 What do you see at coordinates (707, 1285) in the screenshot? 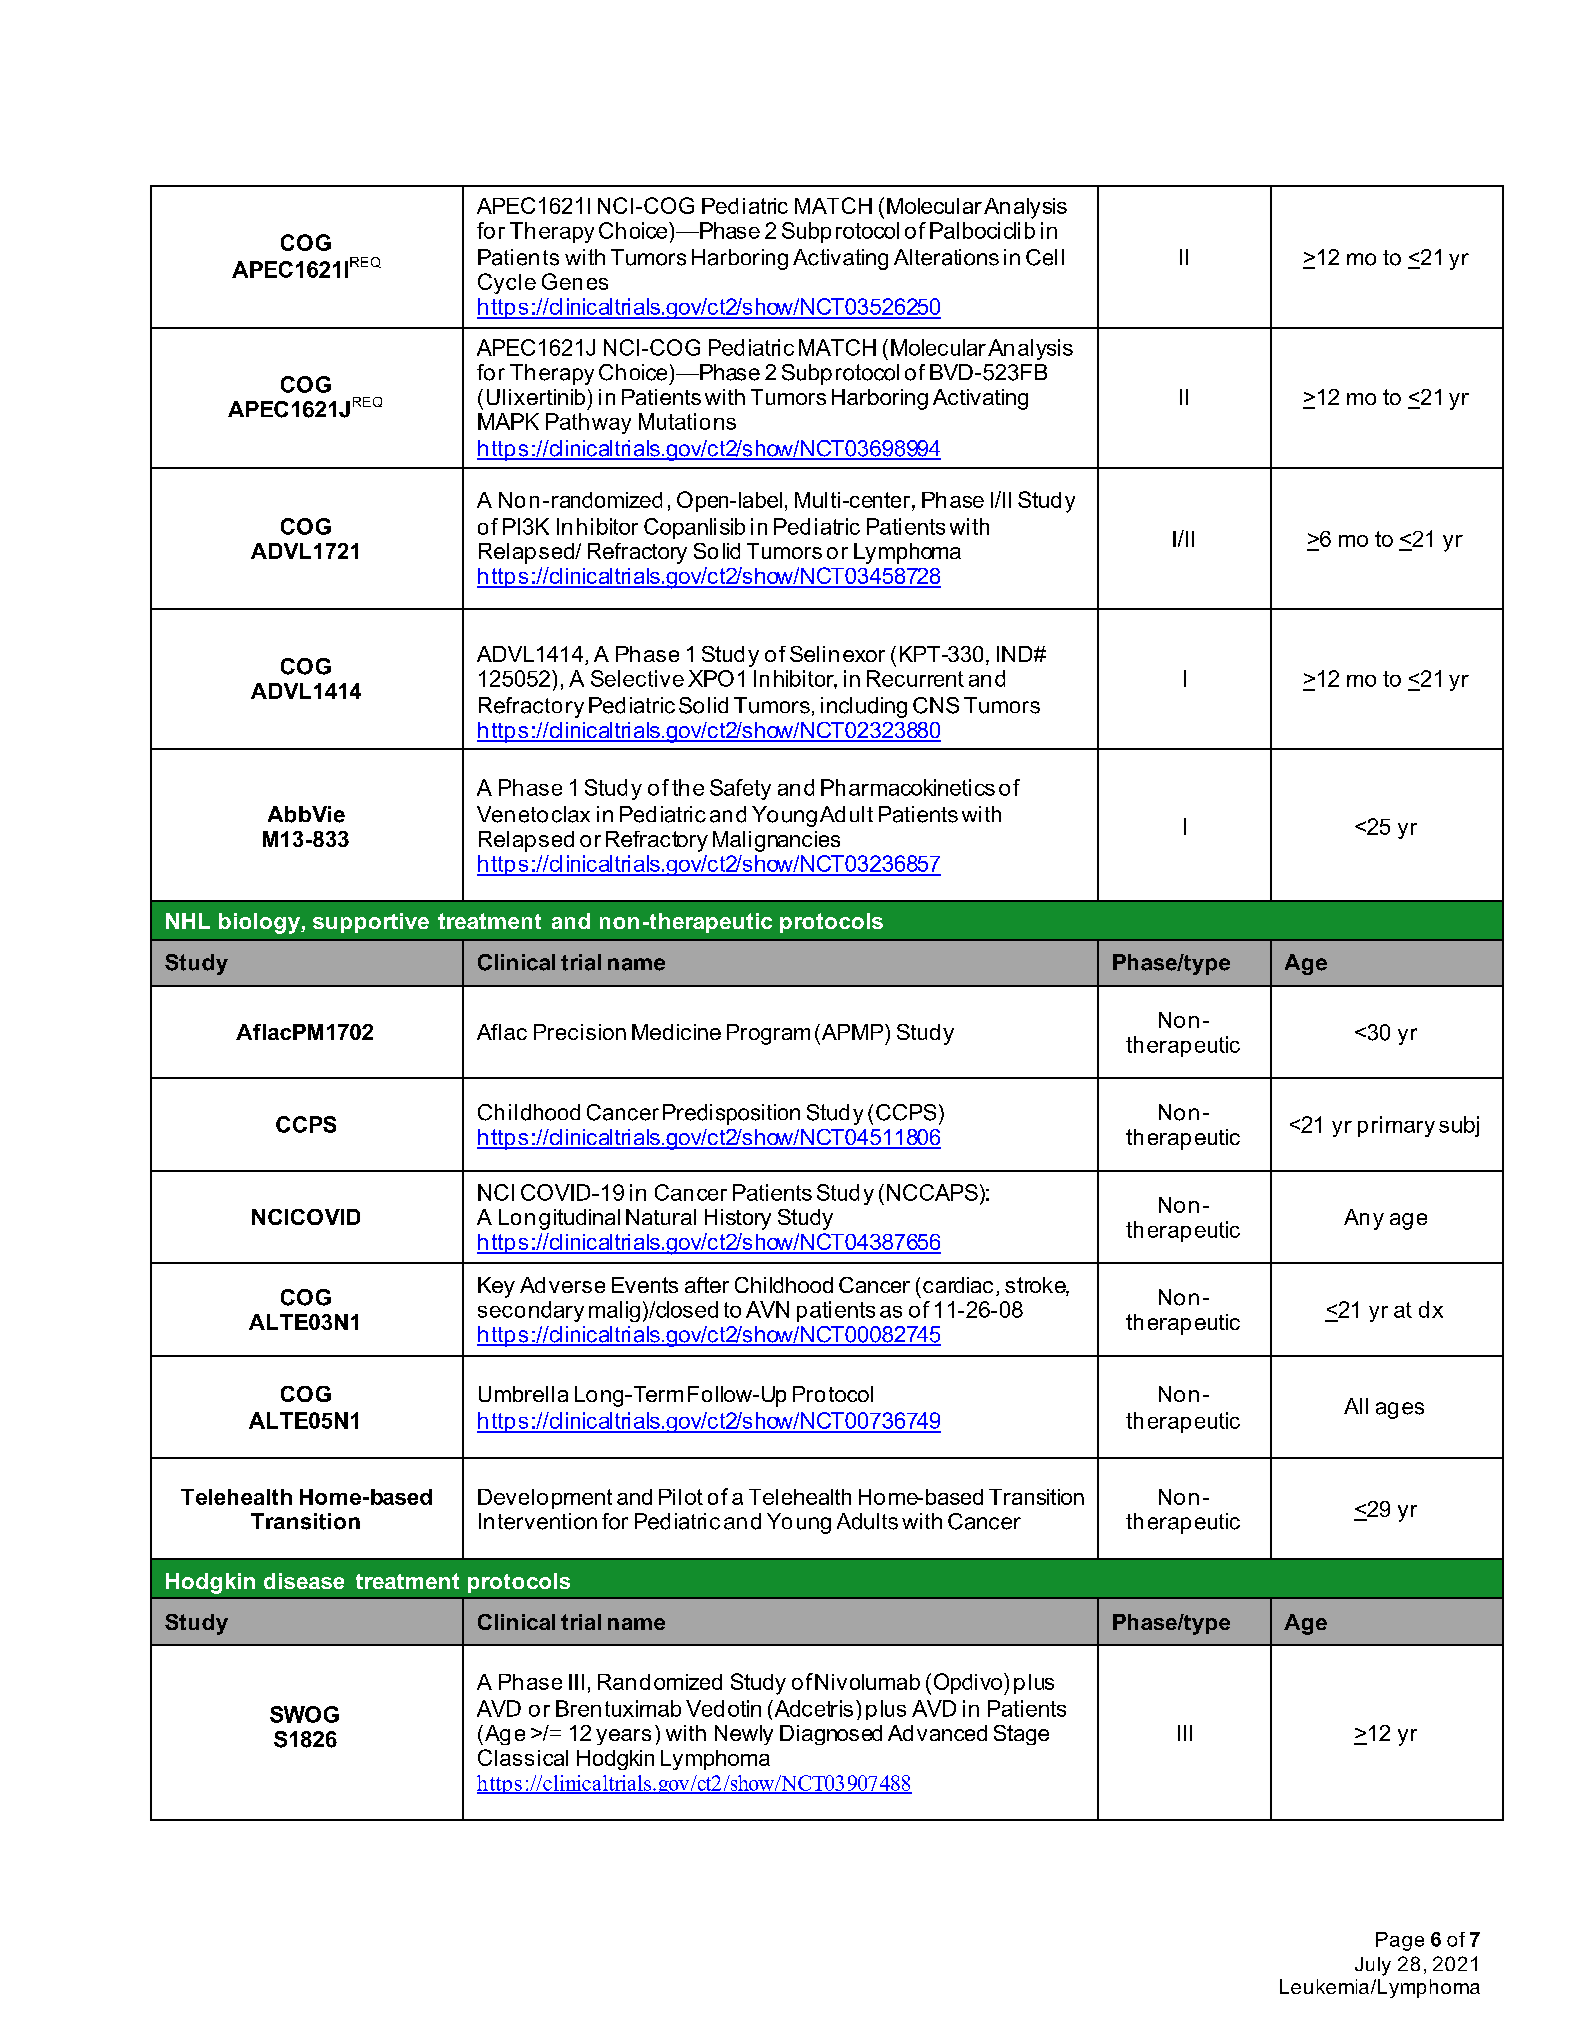
I see `after` at bounding box center [707, 1285].
